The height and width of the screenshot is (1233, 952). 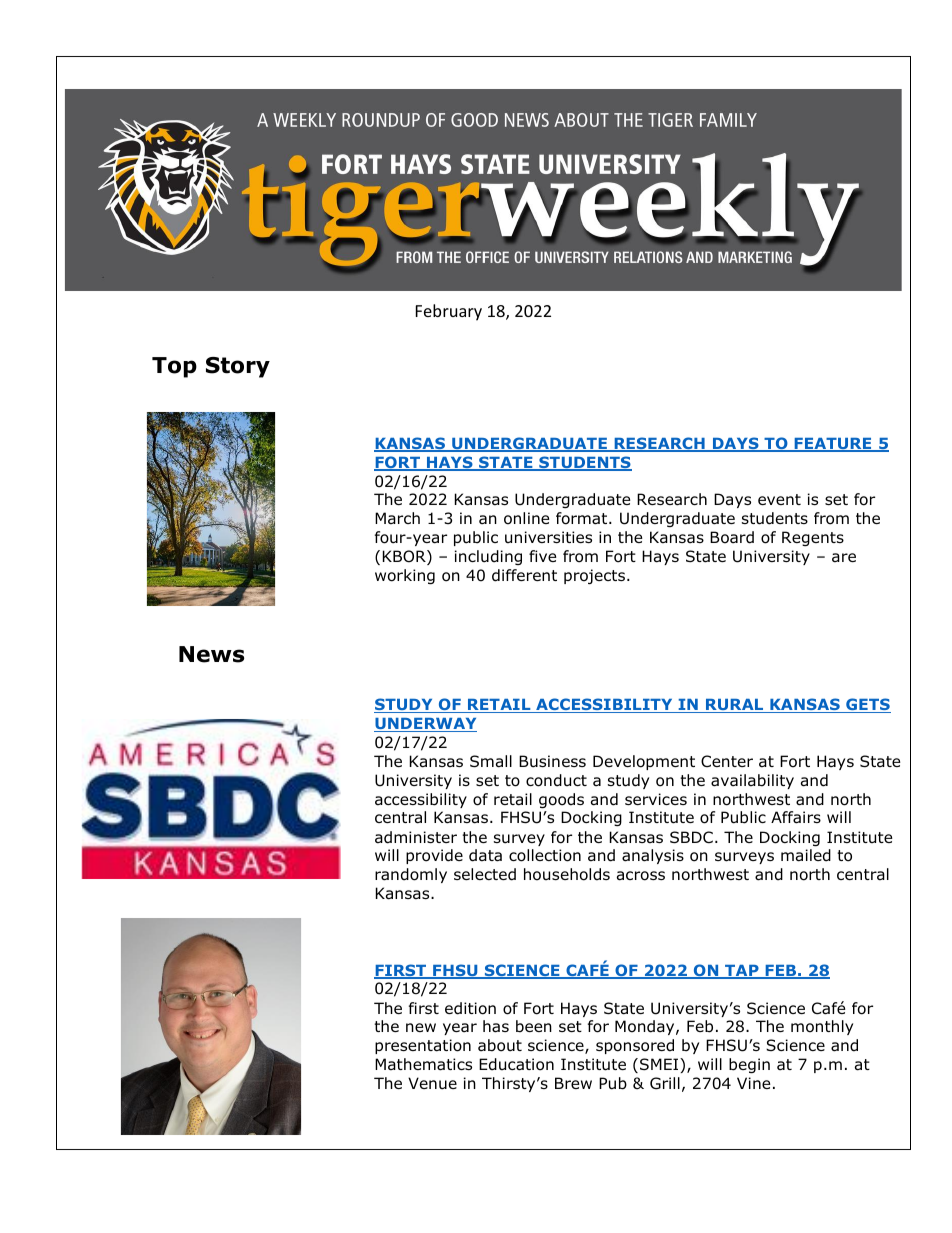 What do you see at coordinates (779, 499) in the screenshot?
I see `event` at bounding box center [779, 499].
